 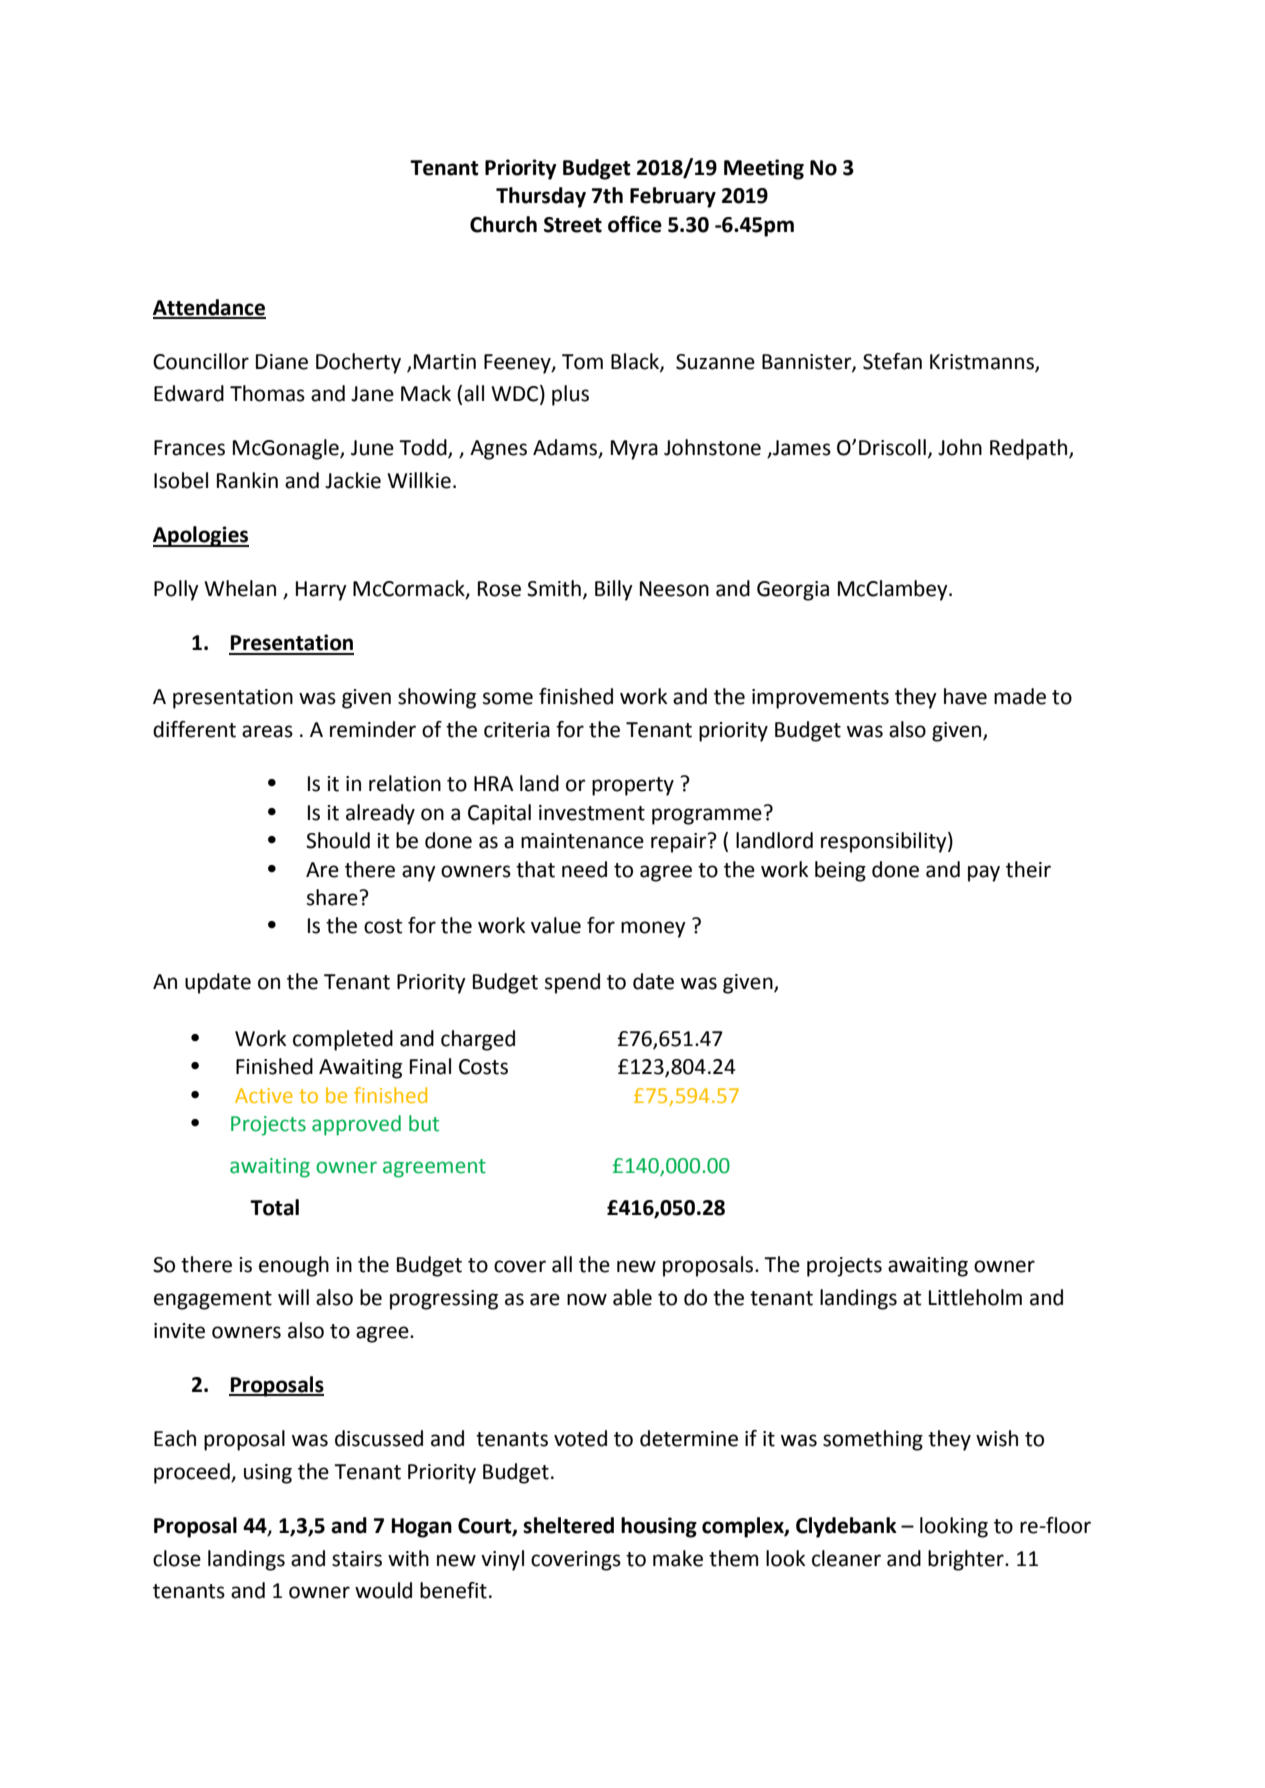 I want to click on Diane, so click(x=282, y=362).
